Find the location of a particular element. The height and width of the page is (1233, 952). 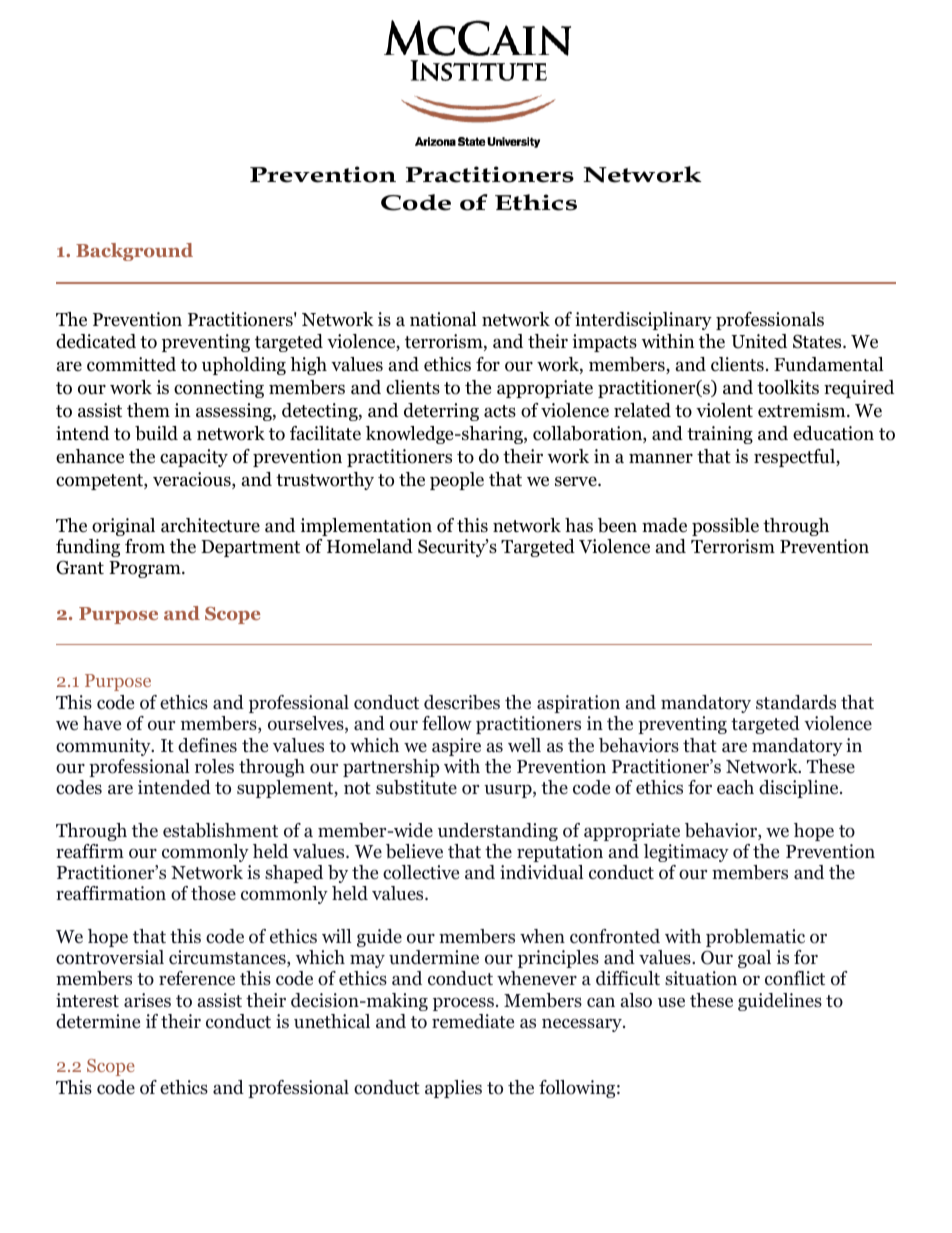

Homeland is located at coordinates (370, 546).
